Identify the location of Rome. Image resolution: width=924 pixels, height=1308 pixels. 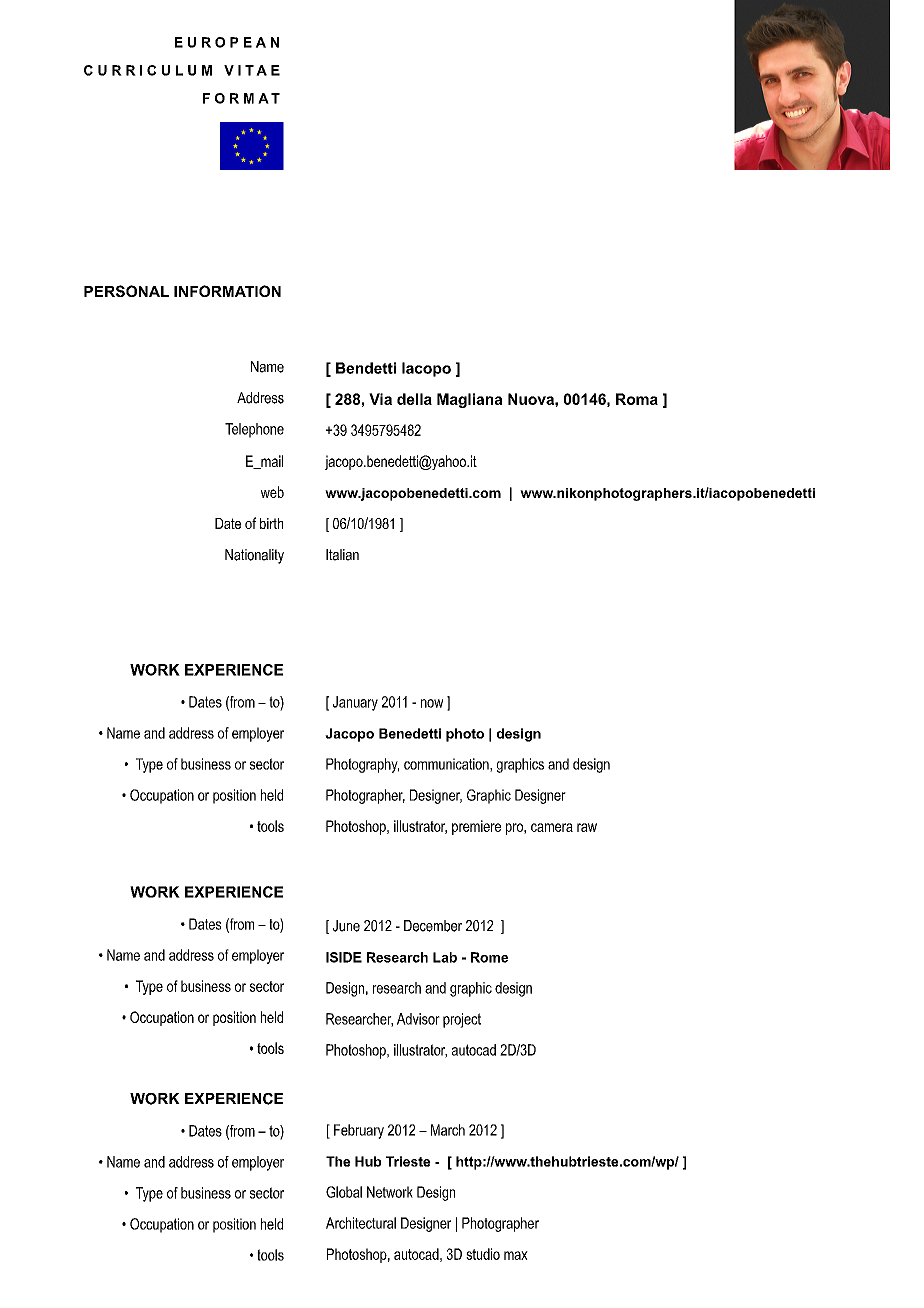
(489, 957).
